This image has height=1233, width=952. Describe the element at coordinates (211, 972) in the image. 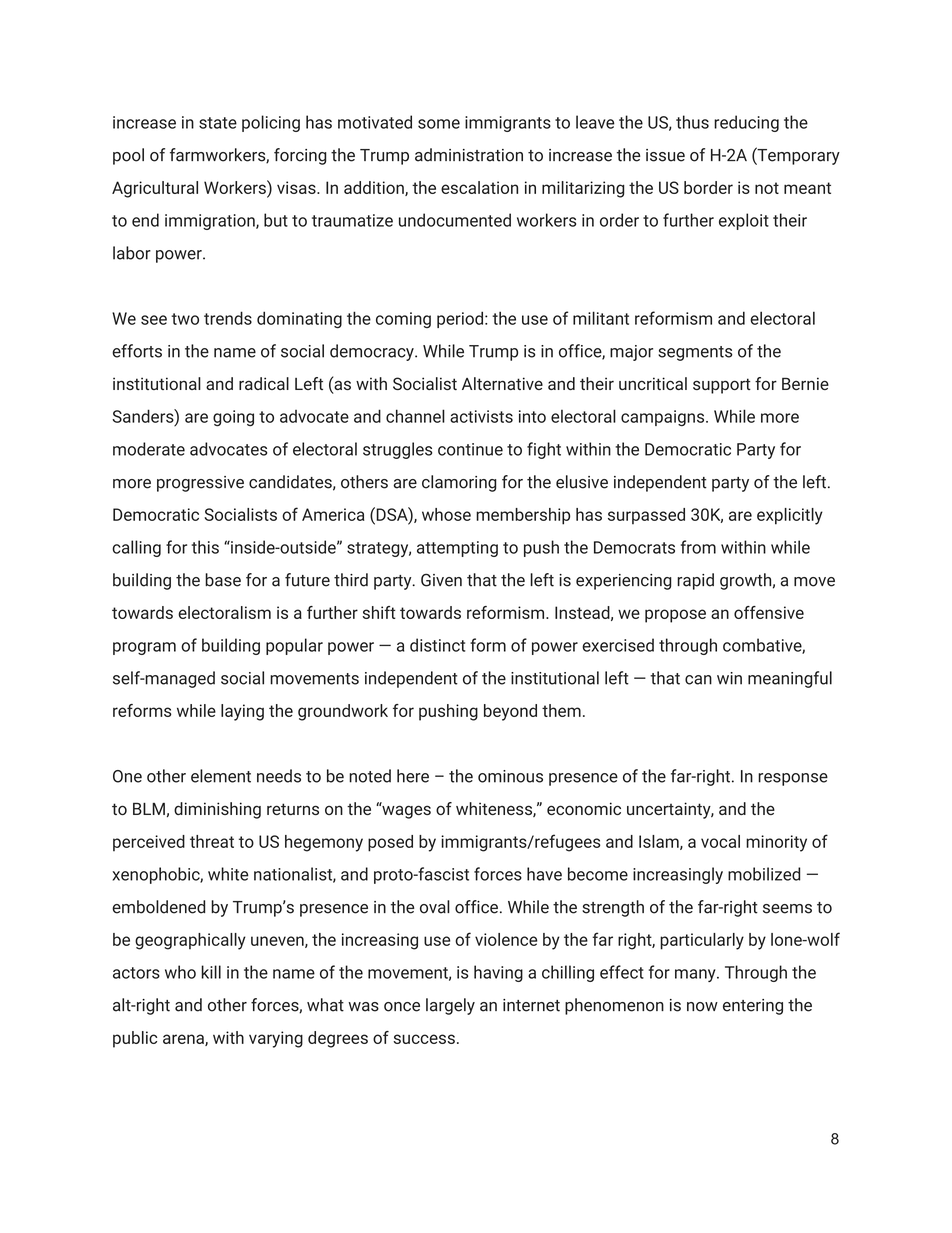

I see `kill` at that location.
